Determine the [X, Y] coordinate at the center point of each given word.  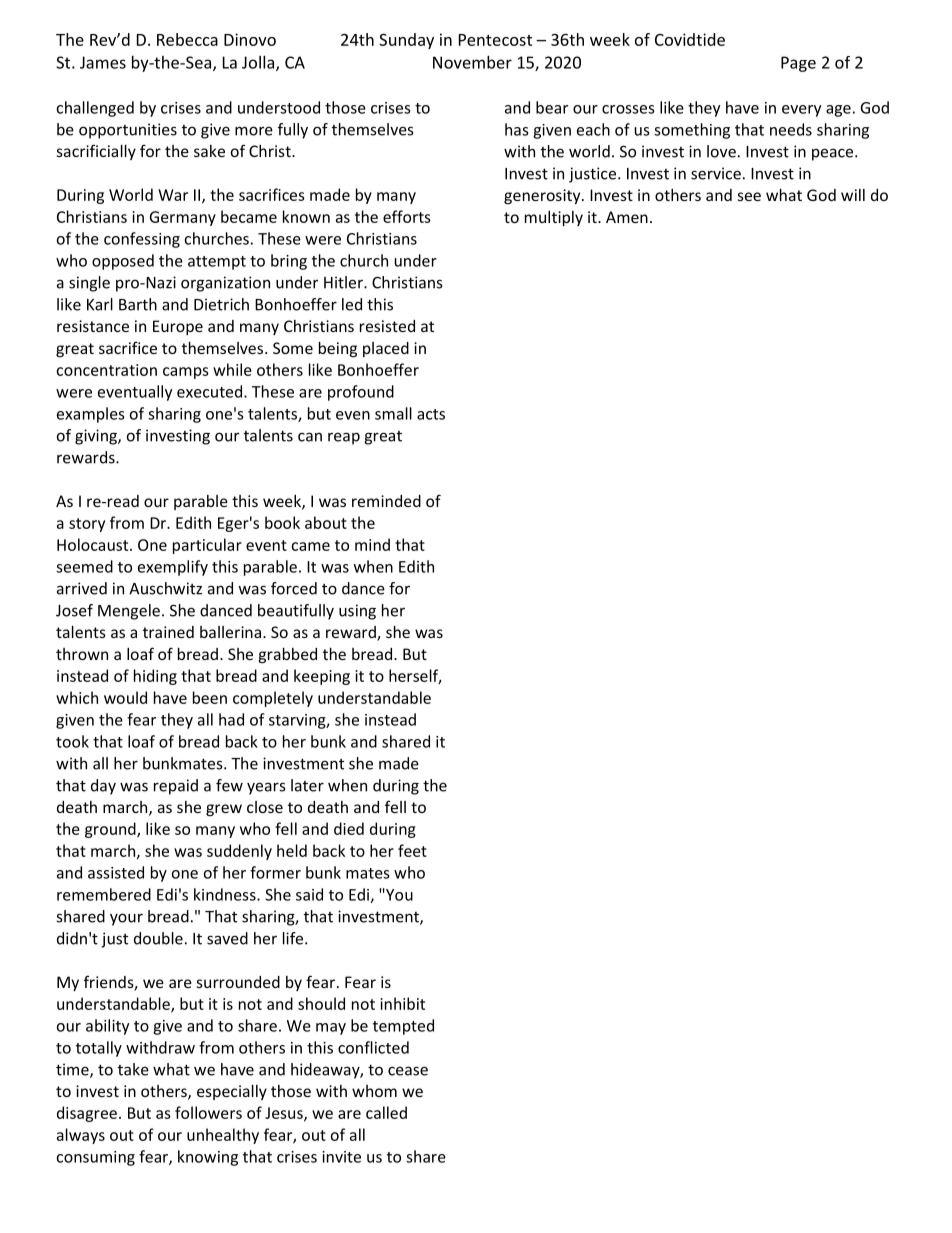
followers [208, 1112]
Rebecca [187, 39]
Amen [627, 217]
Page [798, 64]
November [472, 62]
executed [211, 391]
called [386, 1112]
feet [412, 850]
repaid [176, 787]
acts [431, 414]
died [349, 828]
